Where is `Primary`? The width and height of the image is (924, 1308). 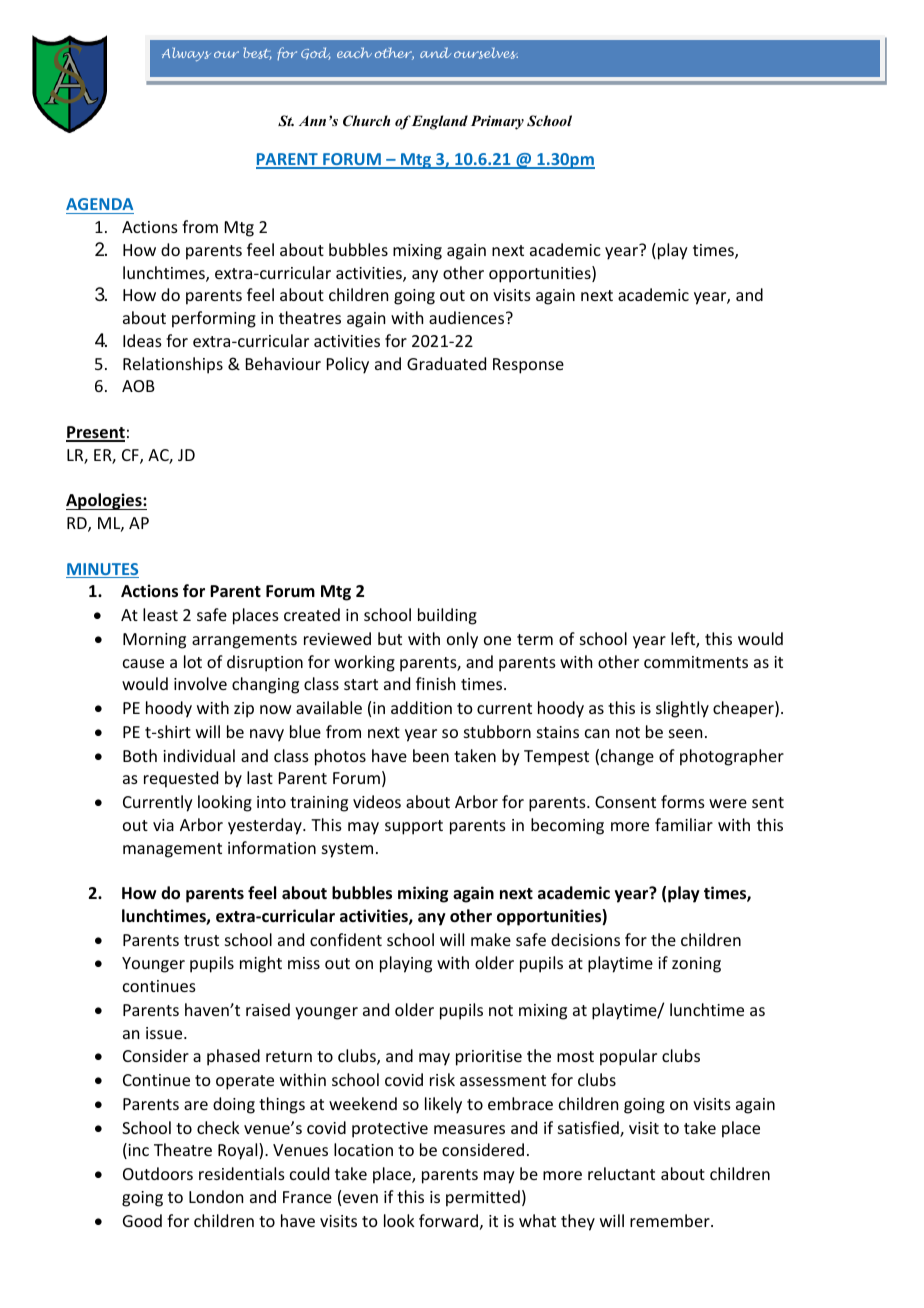 Primary is located at coordinates (497, 122).
